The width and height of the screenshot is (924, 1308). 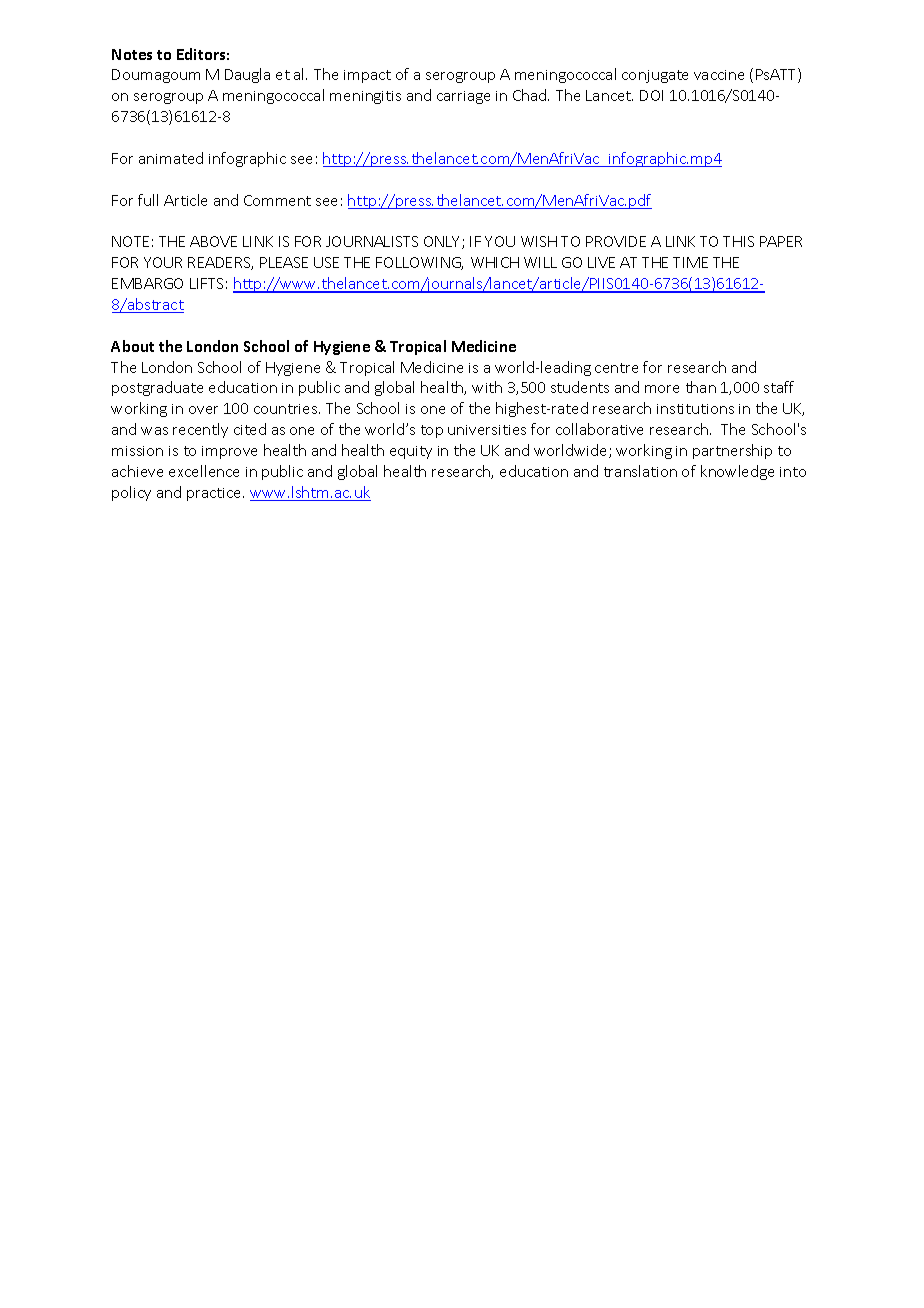 I want to click on Comment, so click(x=277, y=200).
